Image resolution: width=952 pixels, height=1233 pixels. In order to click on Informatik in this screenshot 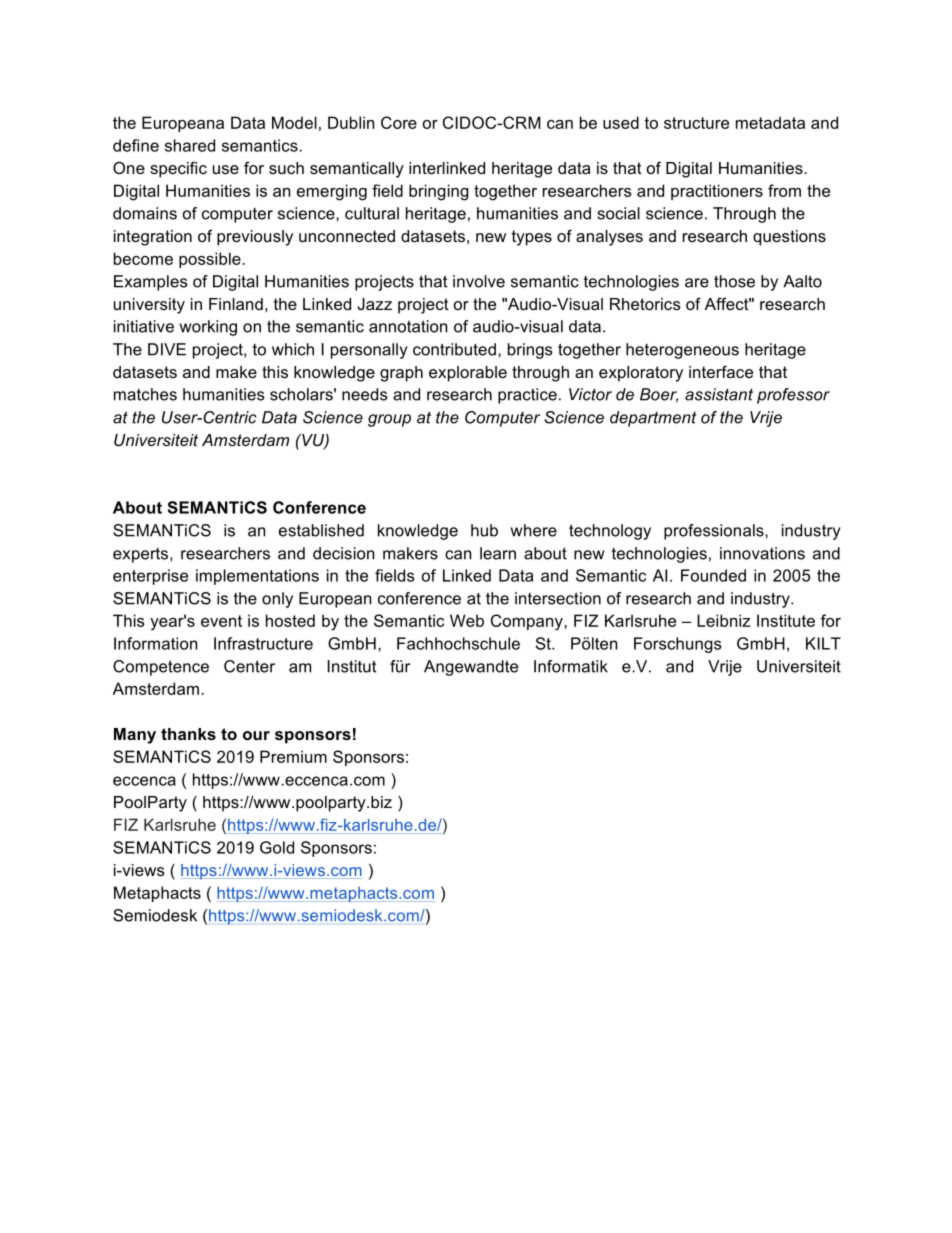, I will do `click(571, 666)`.
